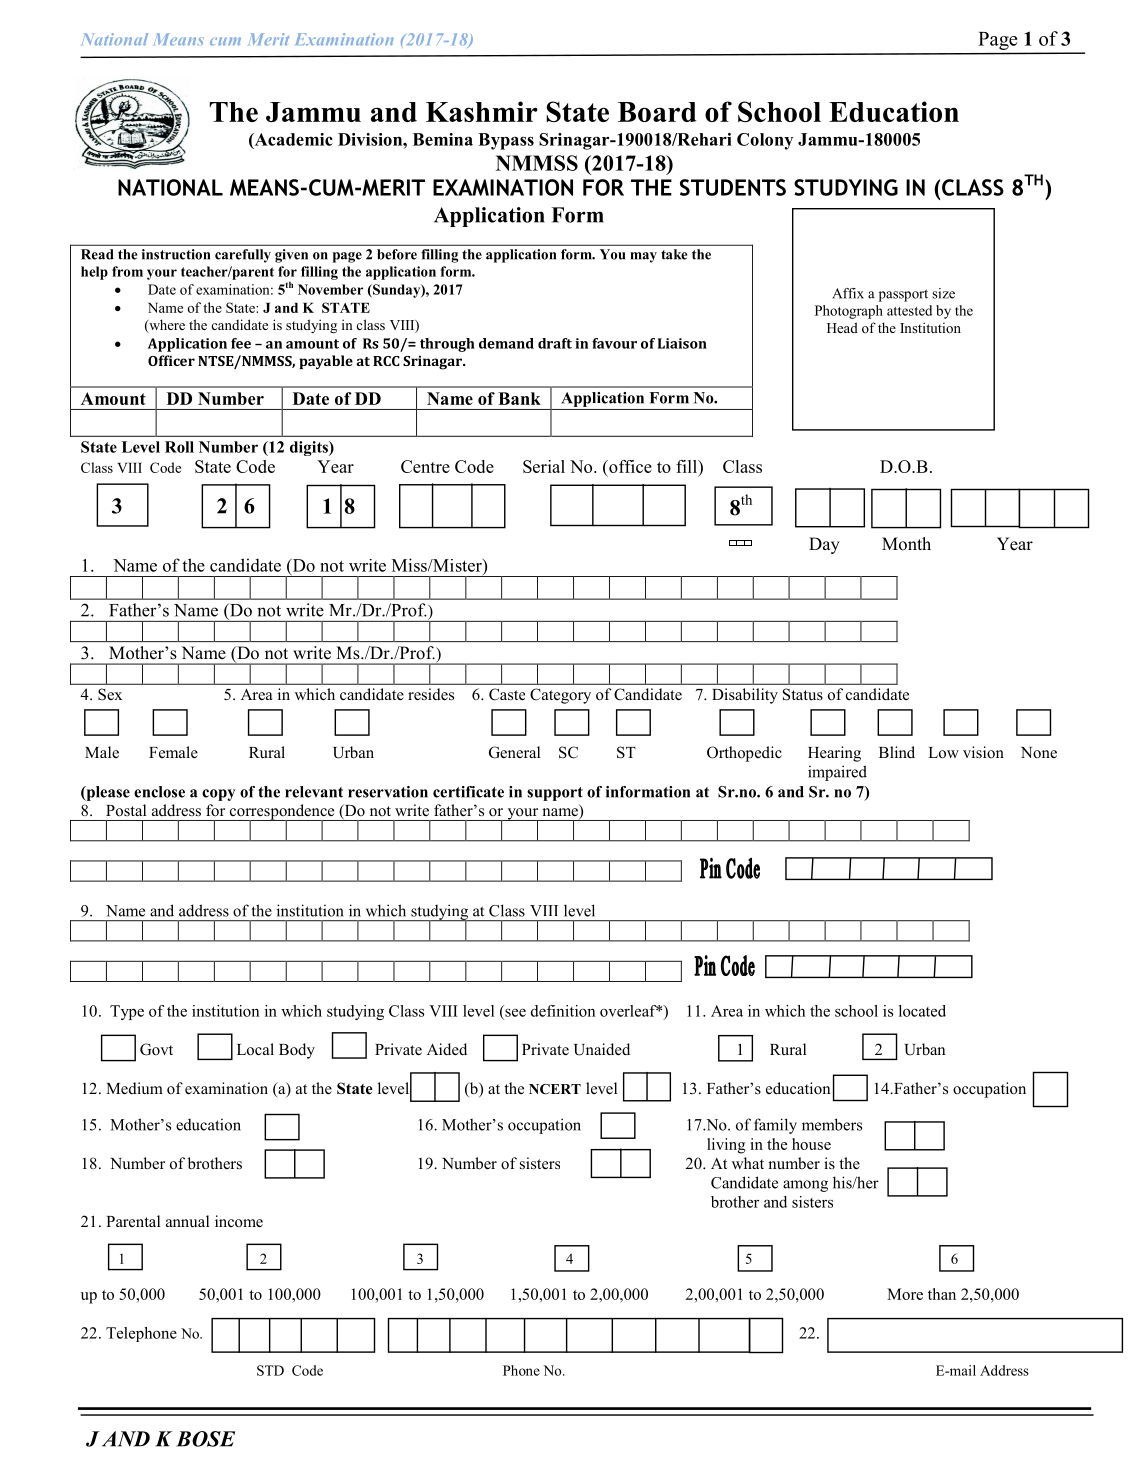  Describe the element at coordinates (943, 753) in the document. I see `Low` at that location.
